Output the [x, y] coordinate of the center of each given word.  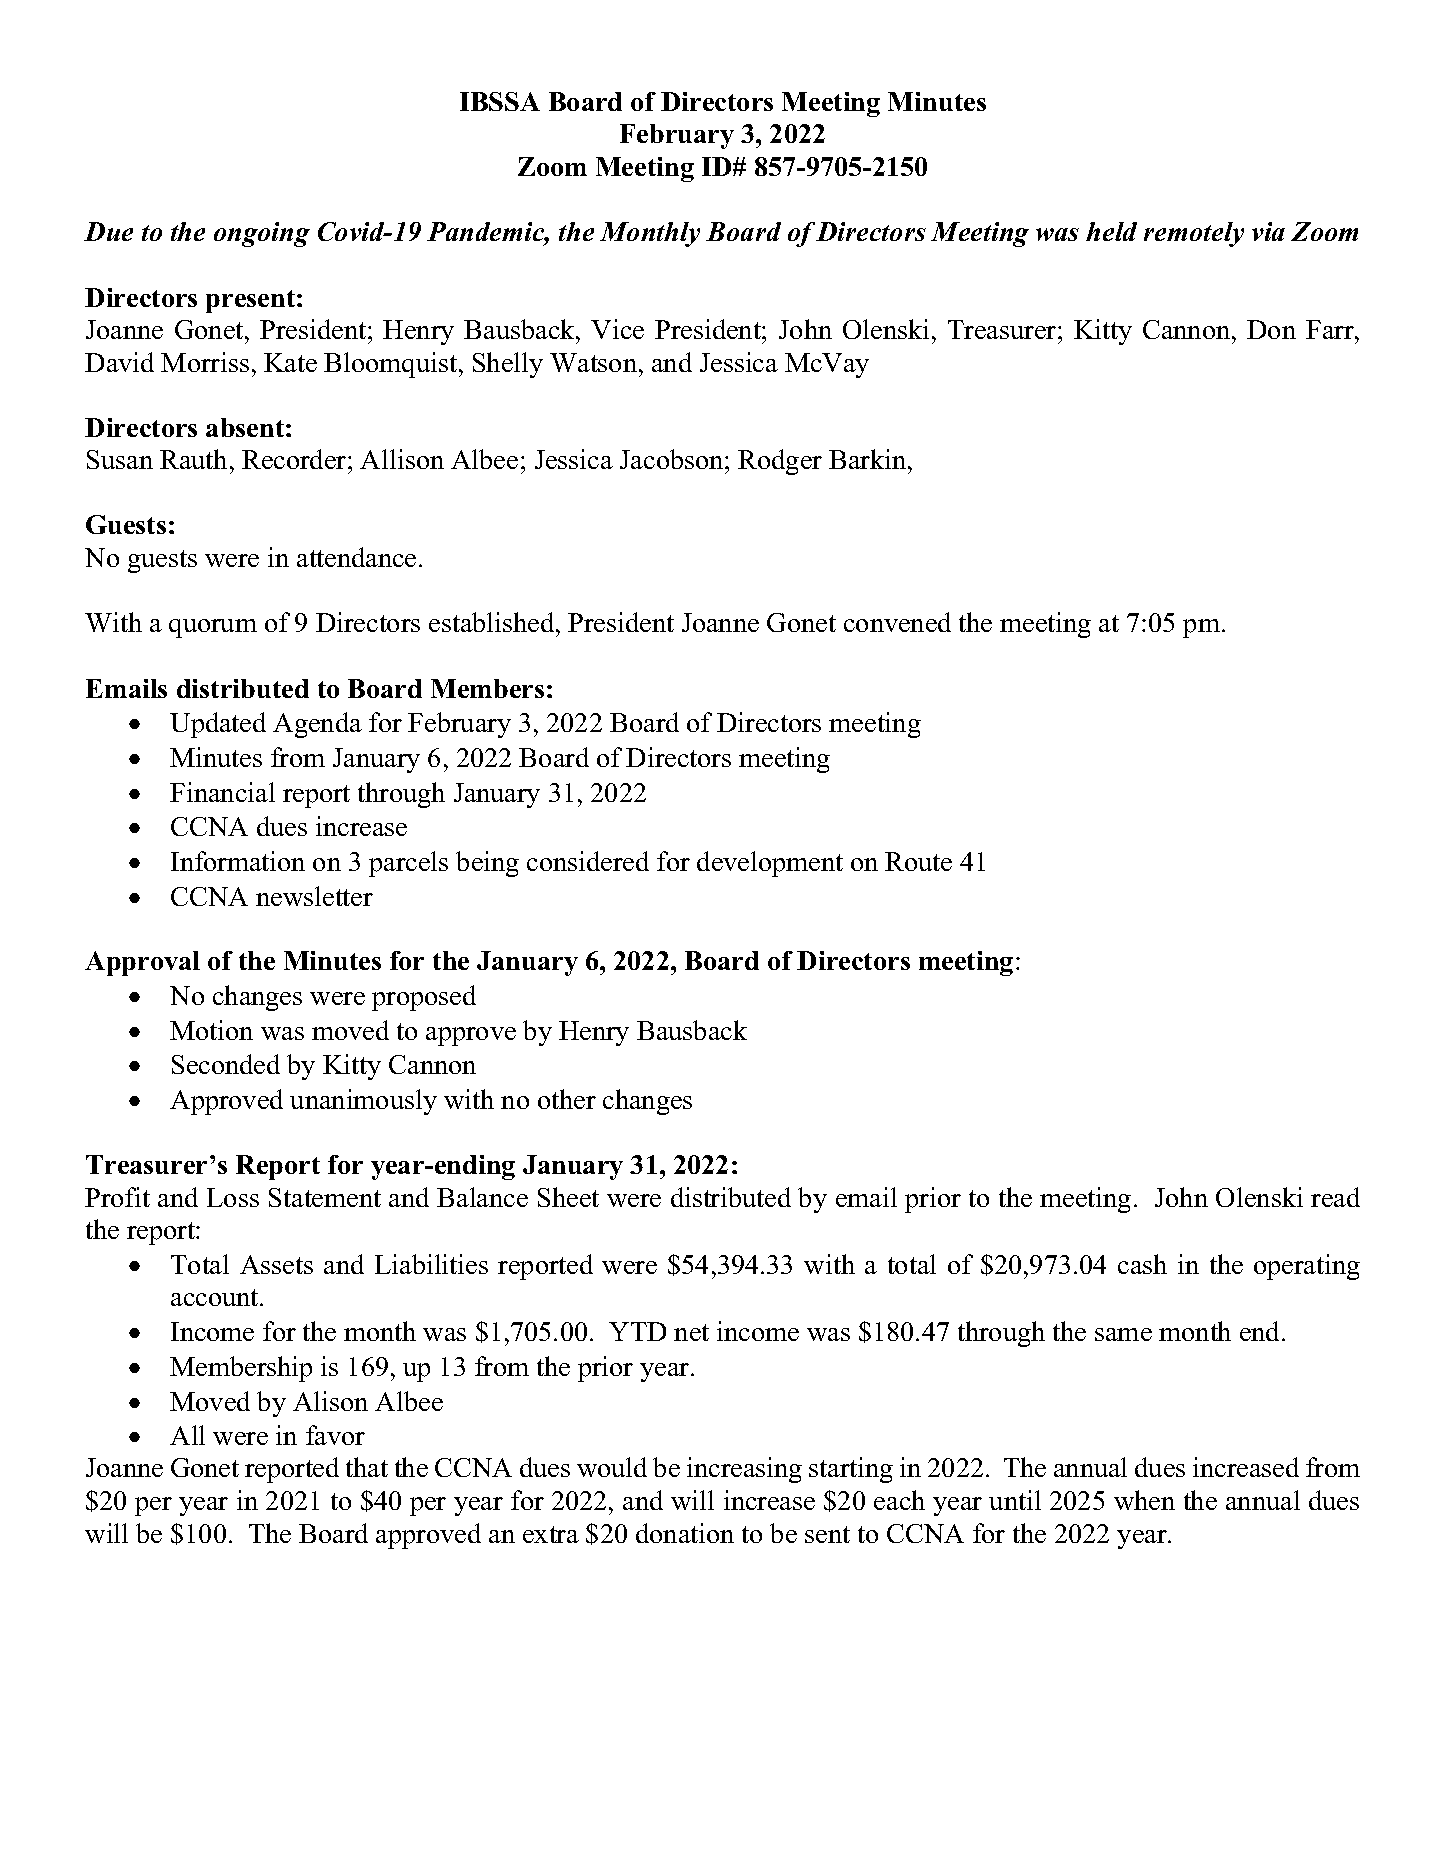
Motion [211, 1030]
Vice [617, 329]
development [770, 864]
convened [897, 622]
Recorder [295, 459]
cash [1142, 1264]
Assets [276, 1264]
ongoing [262, 234]
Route [918, 861]
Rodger [780, 462]
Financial [222, 792]
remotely [1194, 234]
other [567, 1099]
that [367, 1467]
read [1335, 1197]
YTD [637, 1331]
